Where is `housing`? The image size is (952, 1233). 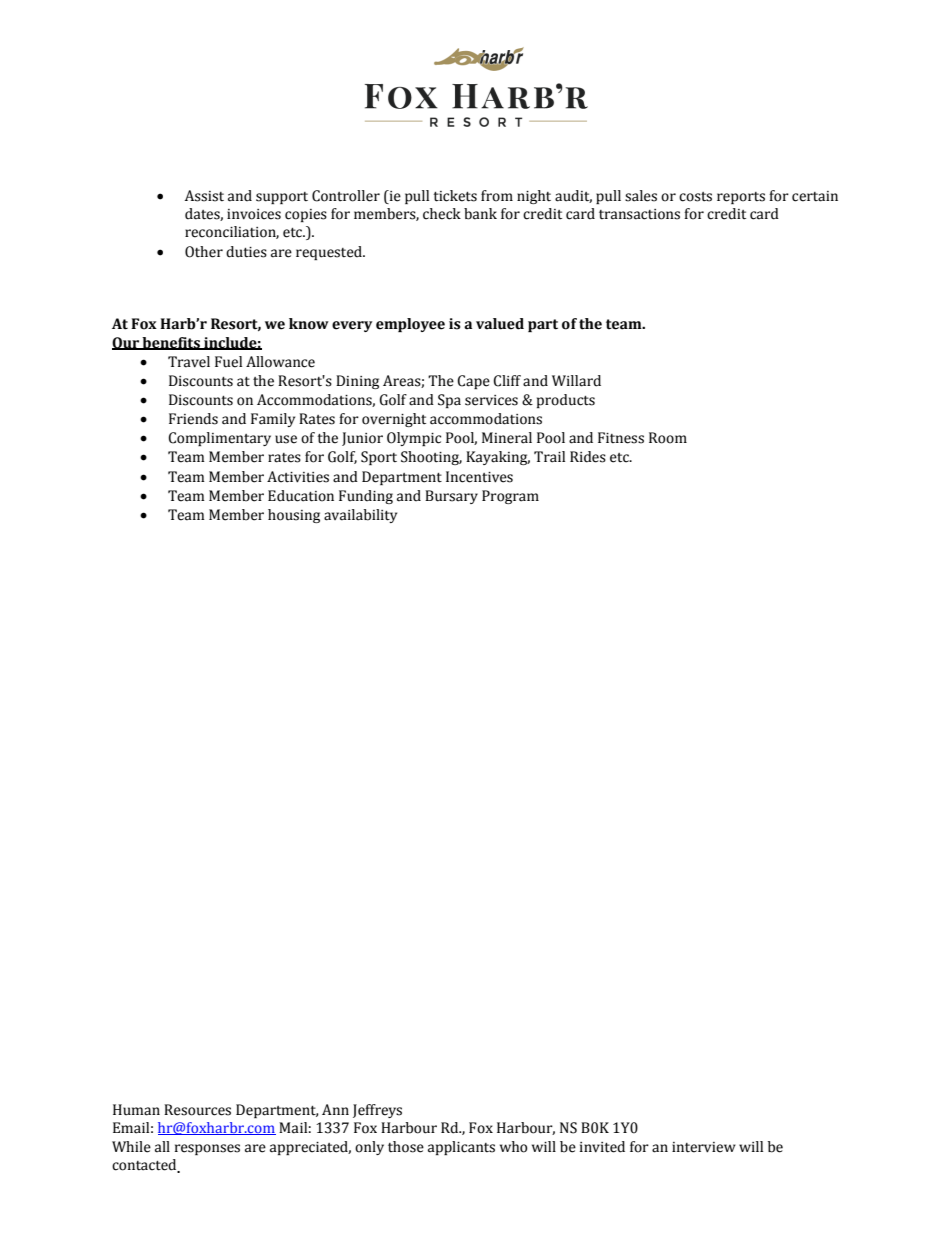
housing is located at coordinates (294, 516).
